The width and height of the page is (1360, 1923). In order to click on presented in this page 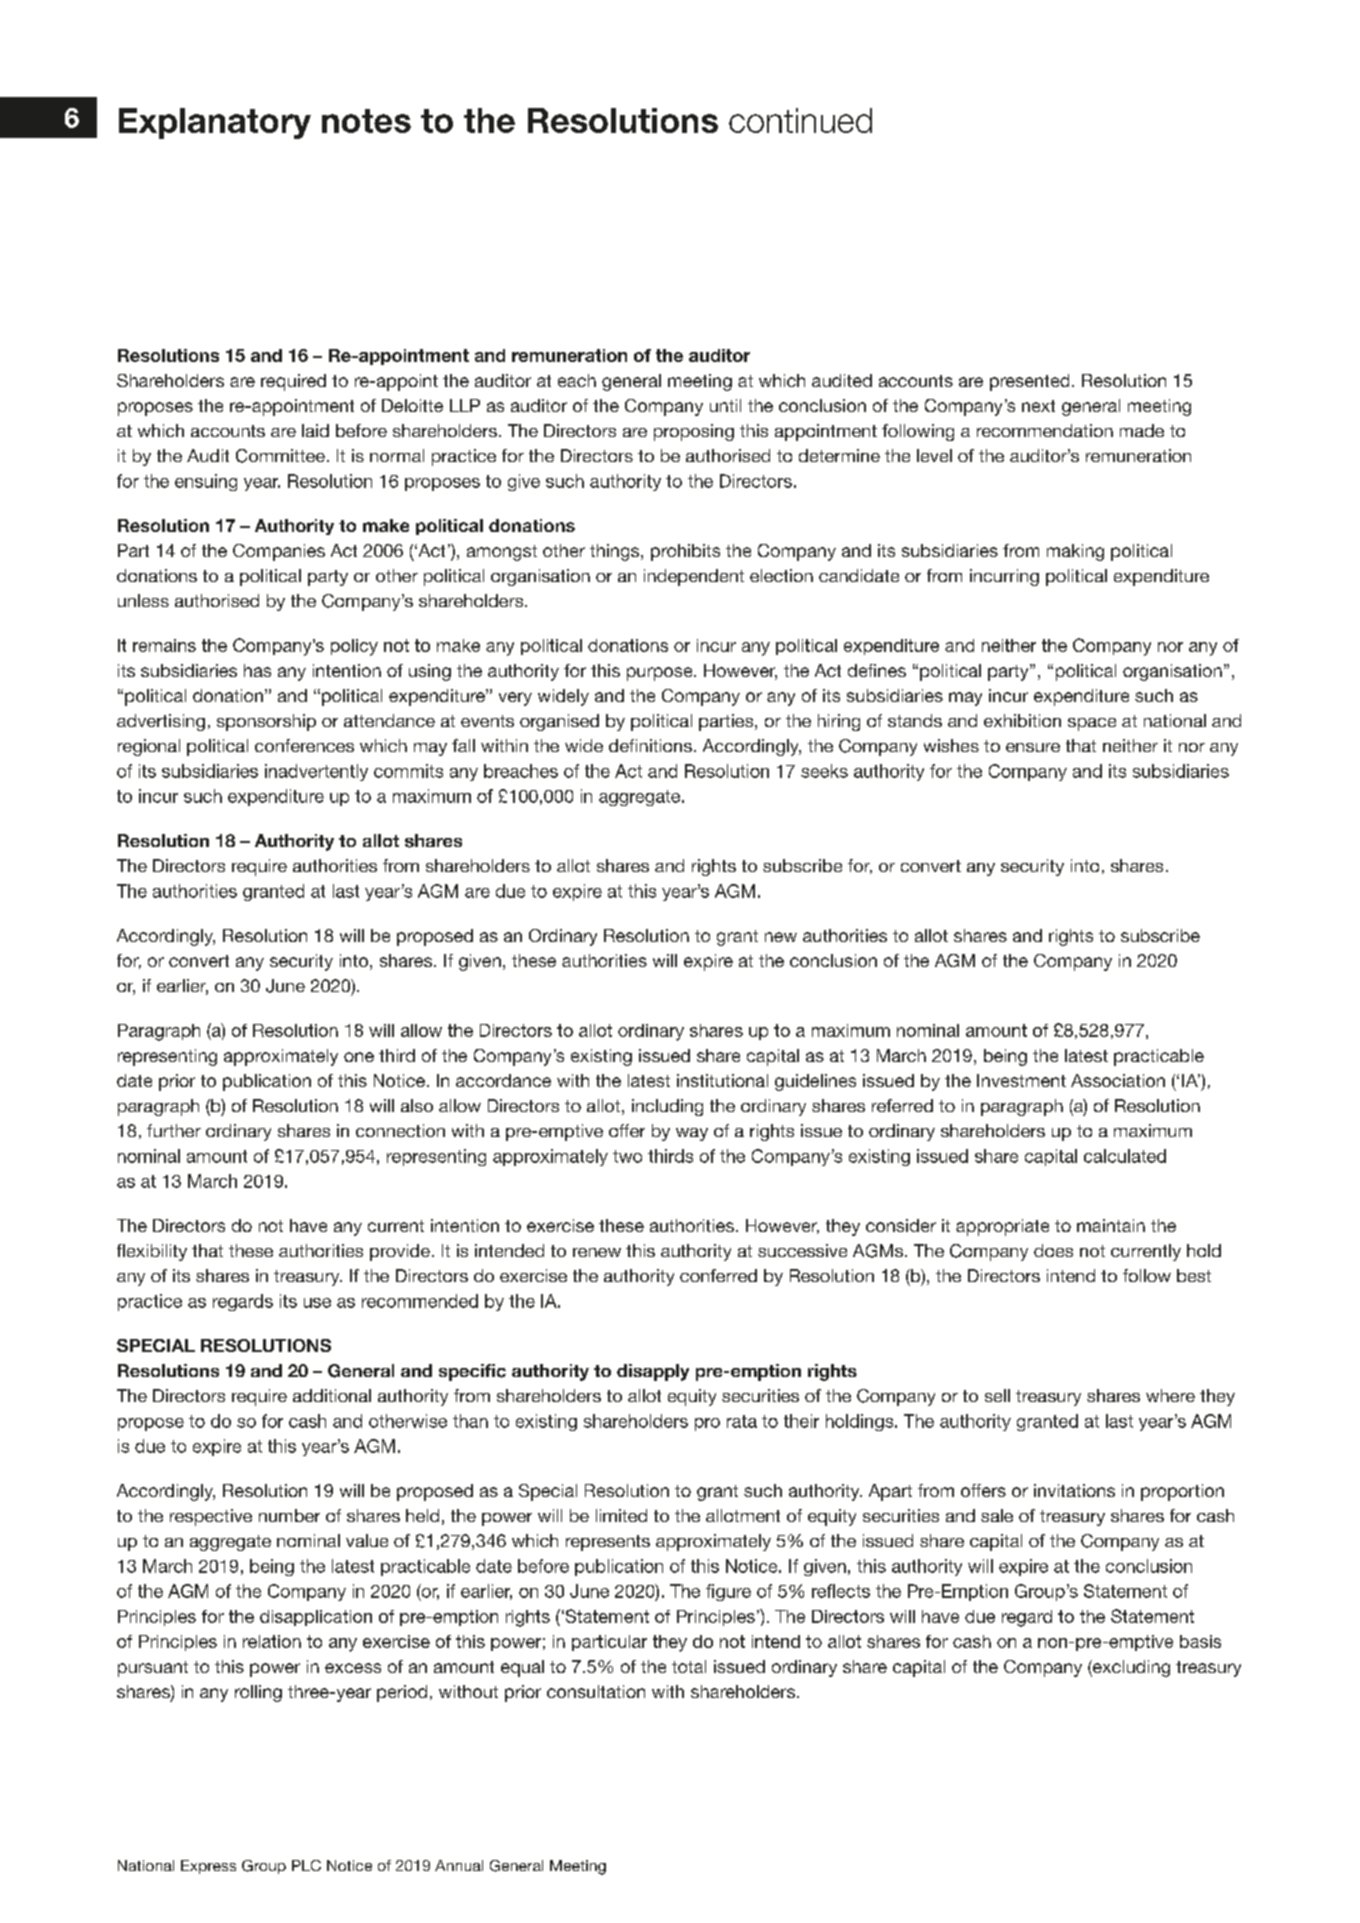, I will do `click(1029, 382)`.
